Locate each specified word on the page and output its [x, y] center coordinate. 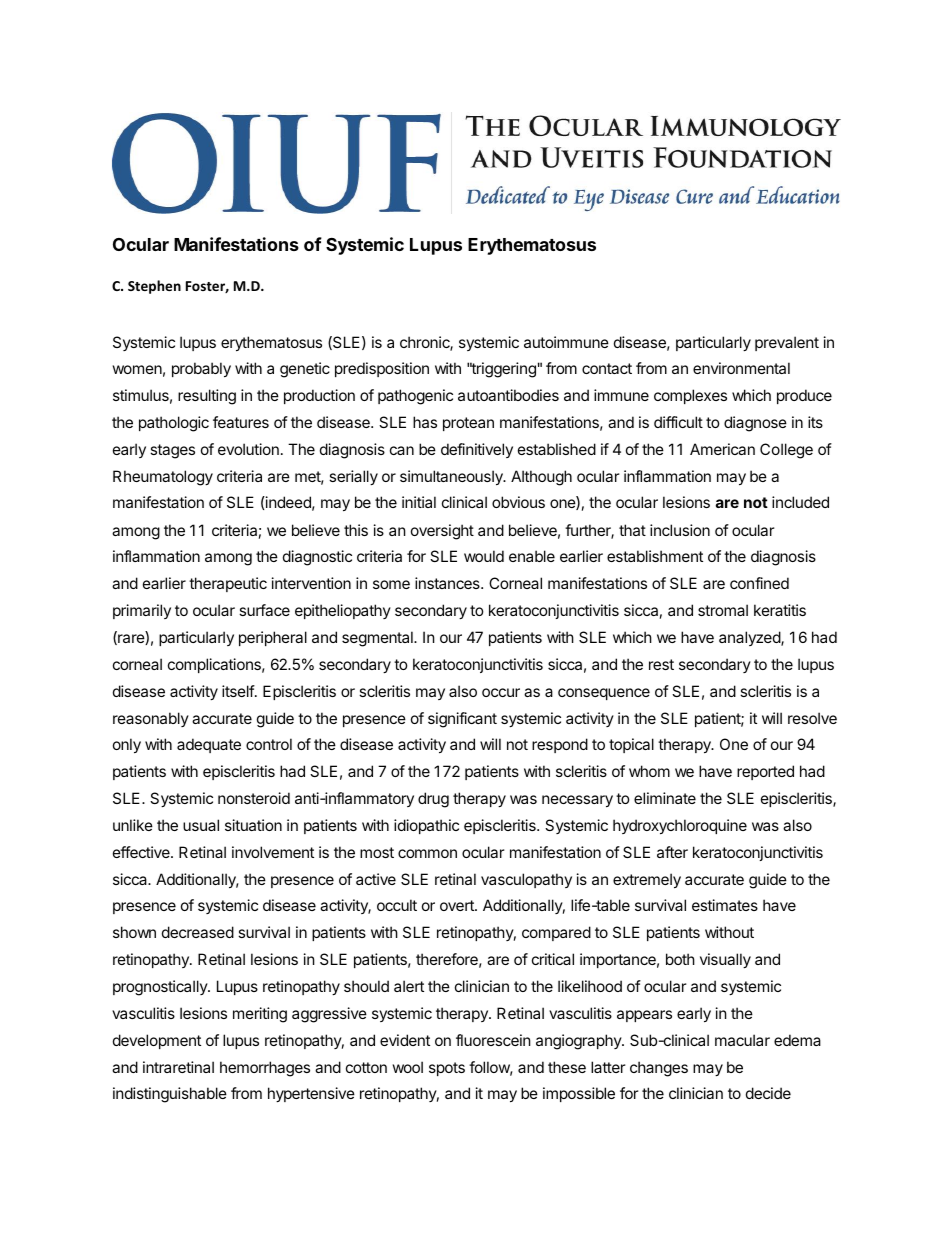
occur [501, 692]
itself [239, 691]
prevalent [787, 343]
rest [661, 664]
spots [447, 1069]
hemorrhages [265, 1069]
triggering [503, 370]
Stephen [154, 287]
